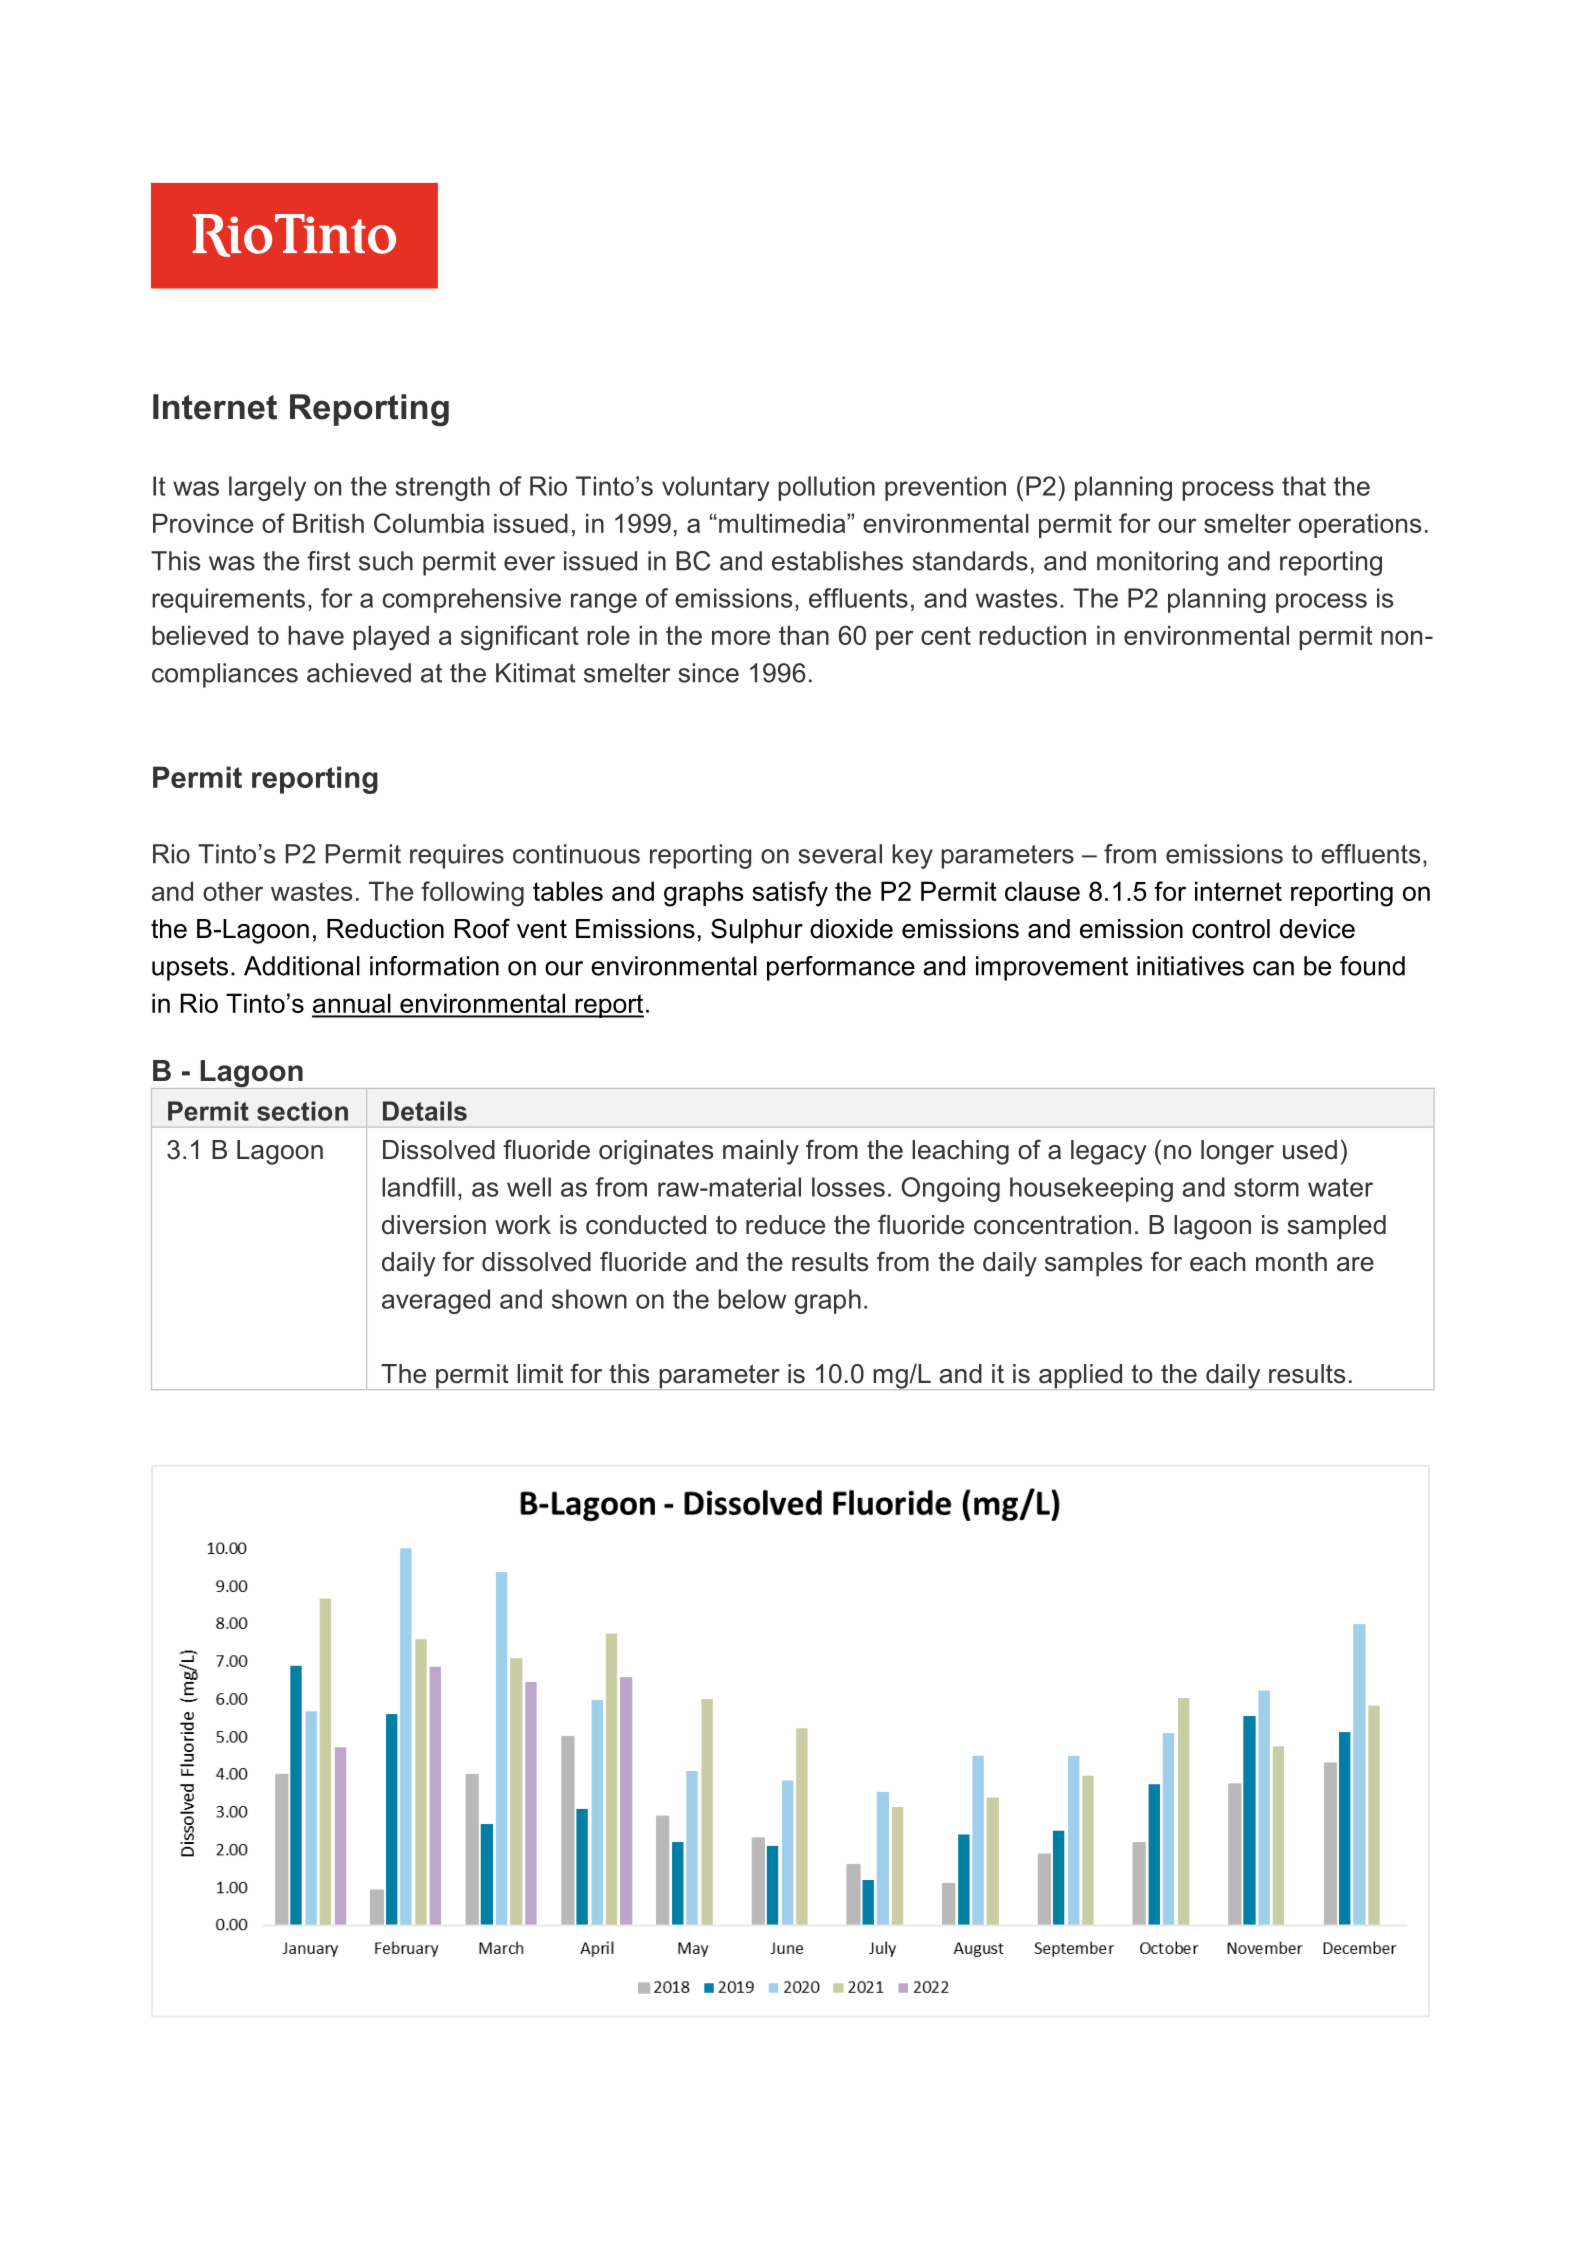 The image size is (1586, 2244). What do you see at coordinates (302, 1111) in the document?
I see `section` at bounding box center [302, 1111].
